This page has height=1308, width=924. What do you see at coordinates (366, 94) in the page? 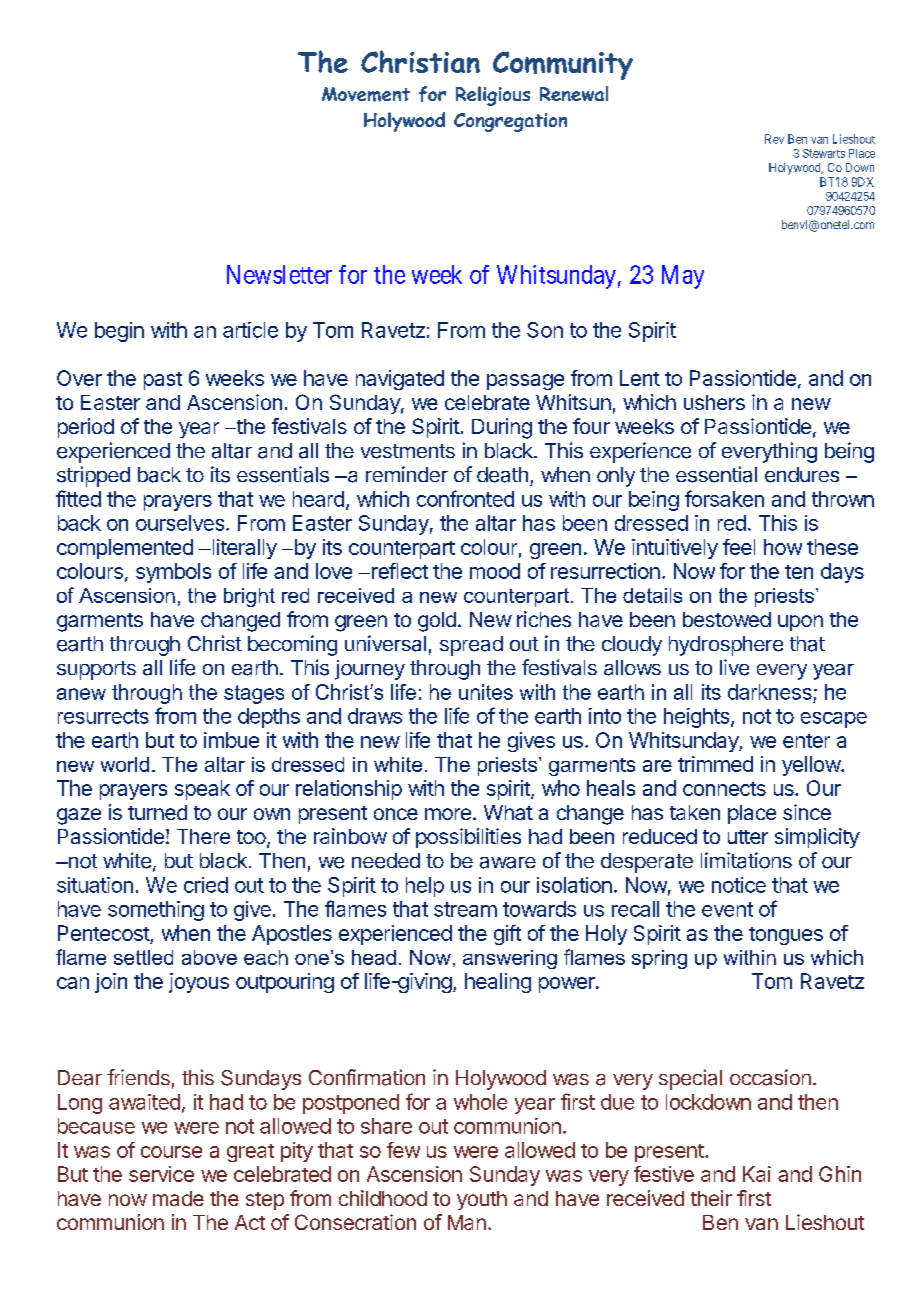
I see `Movement` at bounding box center [366, 94].
